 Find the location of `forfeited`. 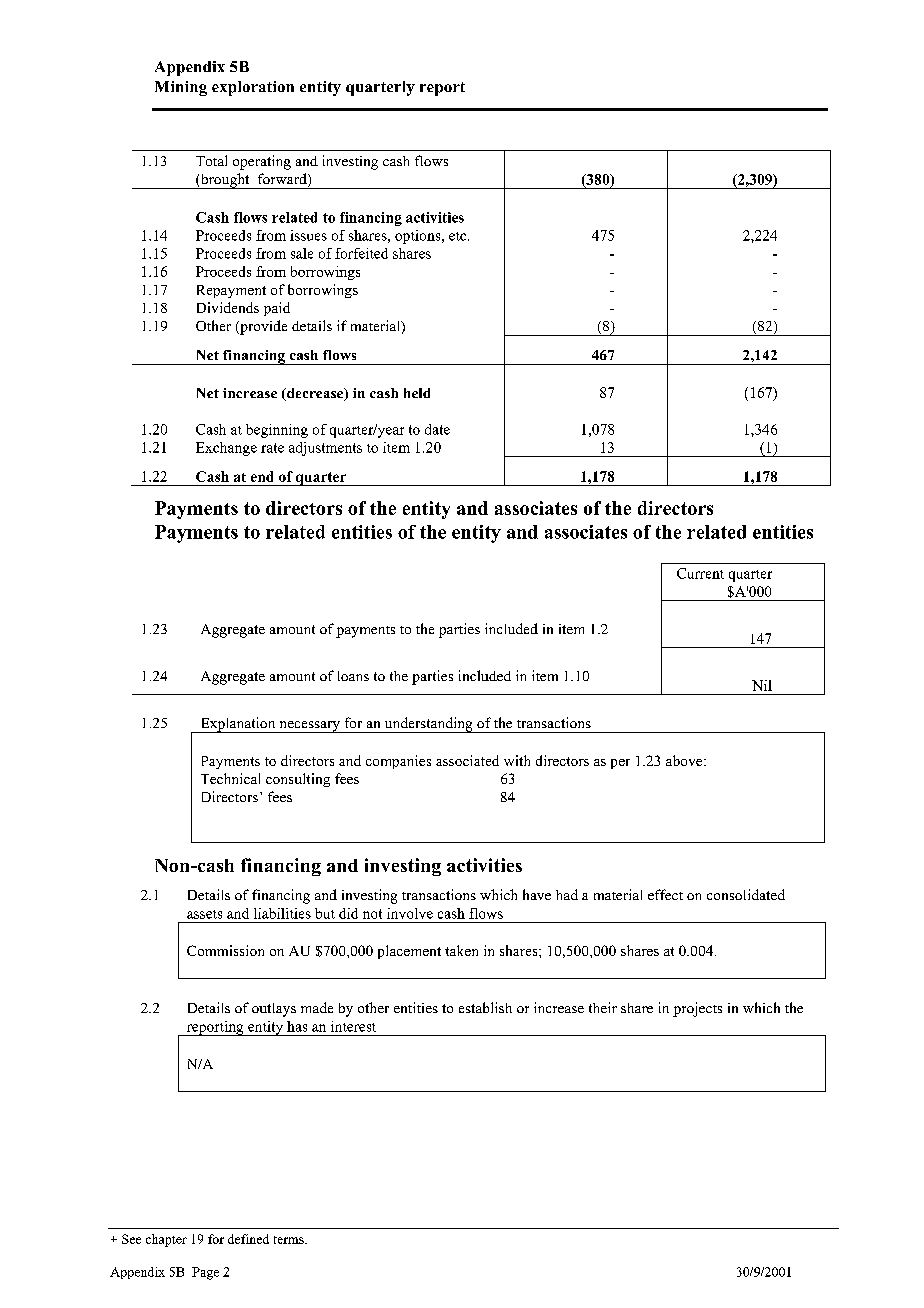

forfeited is located at coordinates (361, 253).
